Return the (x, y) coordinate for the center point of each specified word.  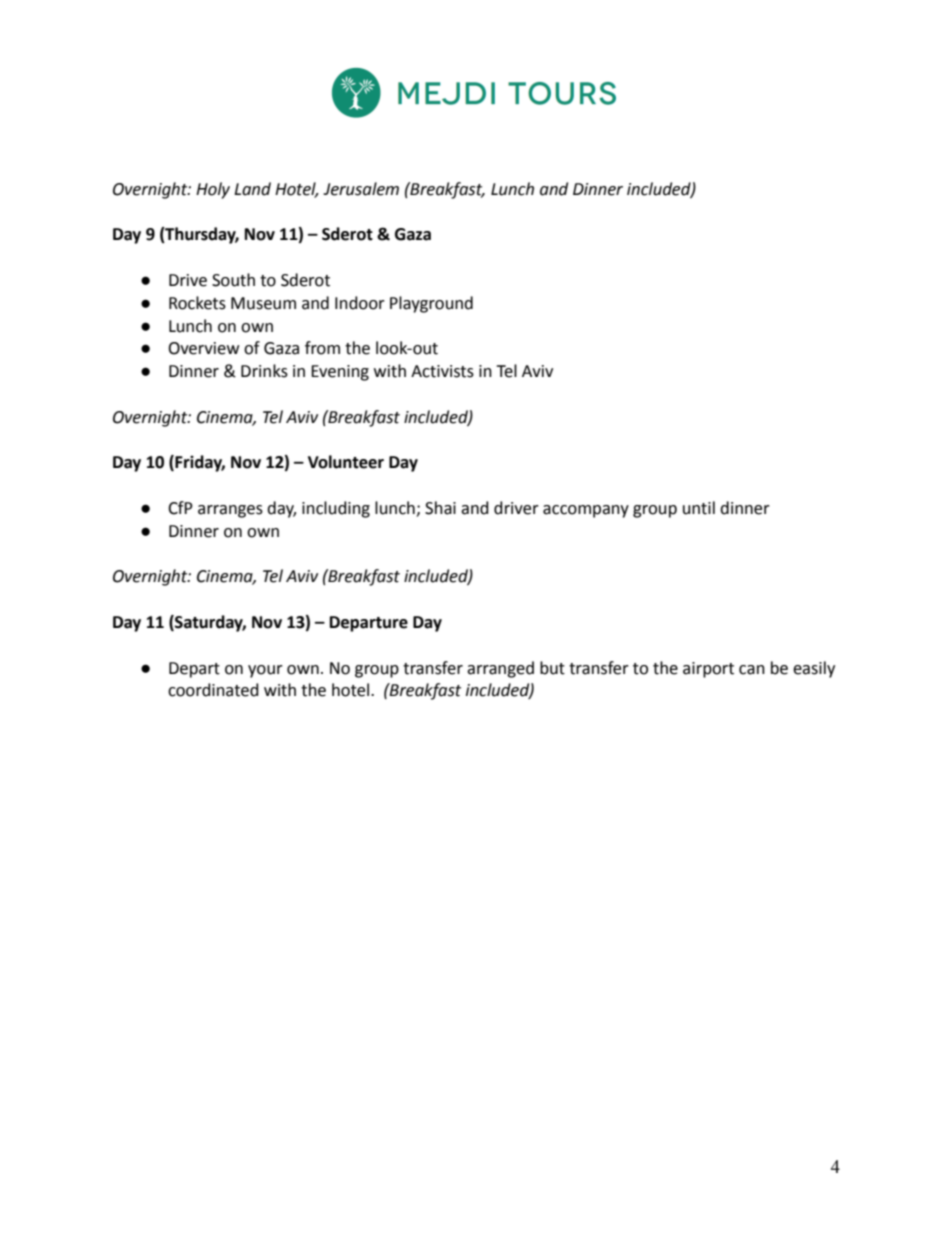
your (265, 671)
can (752, 670)
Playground (431, 304)
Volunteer (346, 462)
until (699, 508)
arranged (500, 669)
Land (252, 189)
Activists (442, 371)
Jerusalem (361, 189)
